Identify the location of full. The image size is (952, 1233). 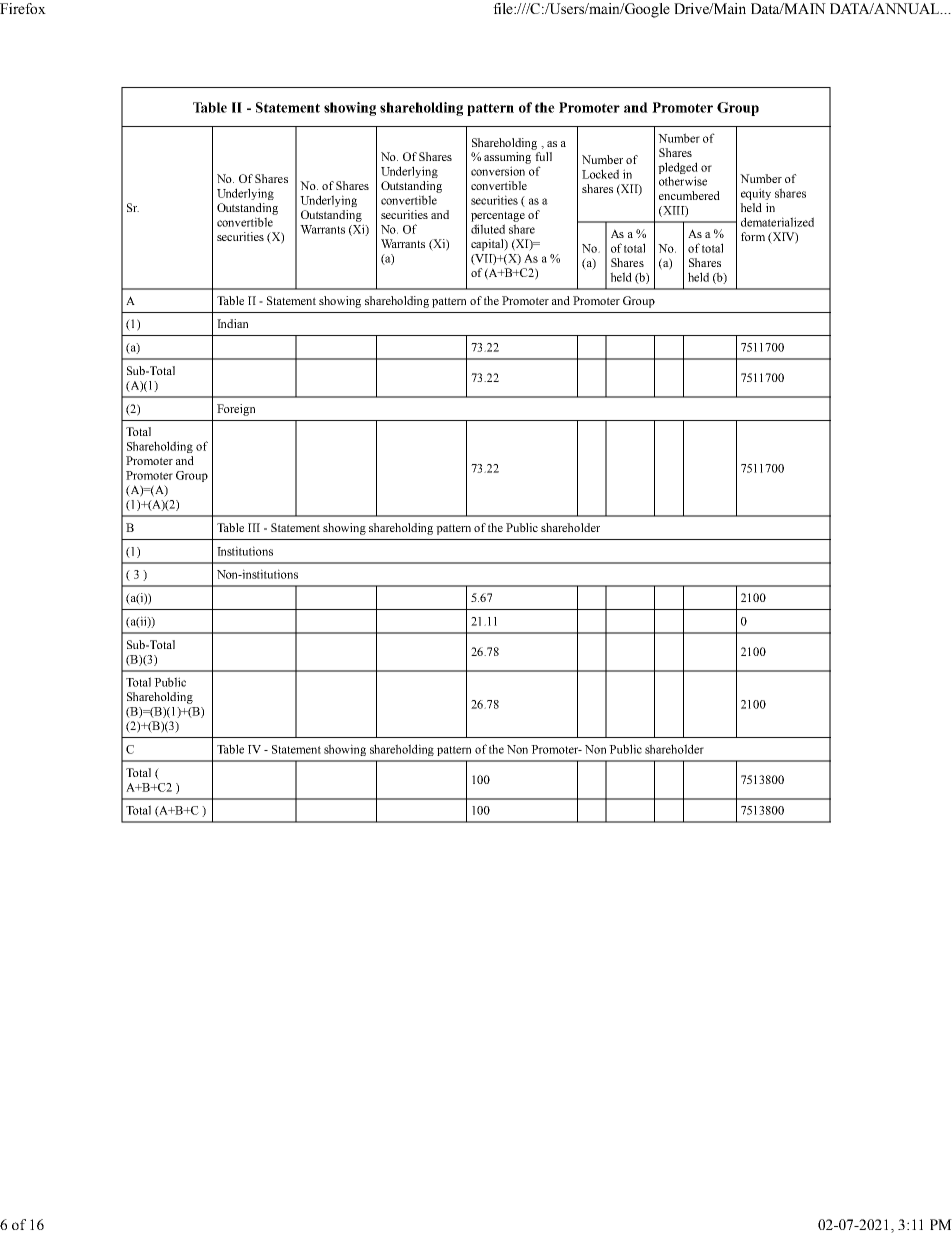
(543, 156).
